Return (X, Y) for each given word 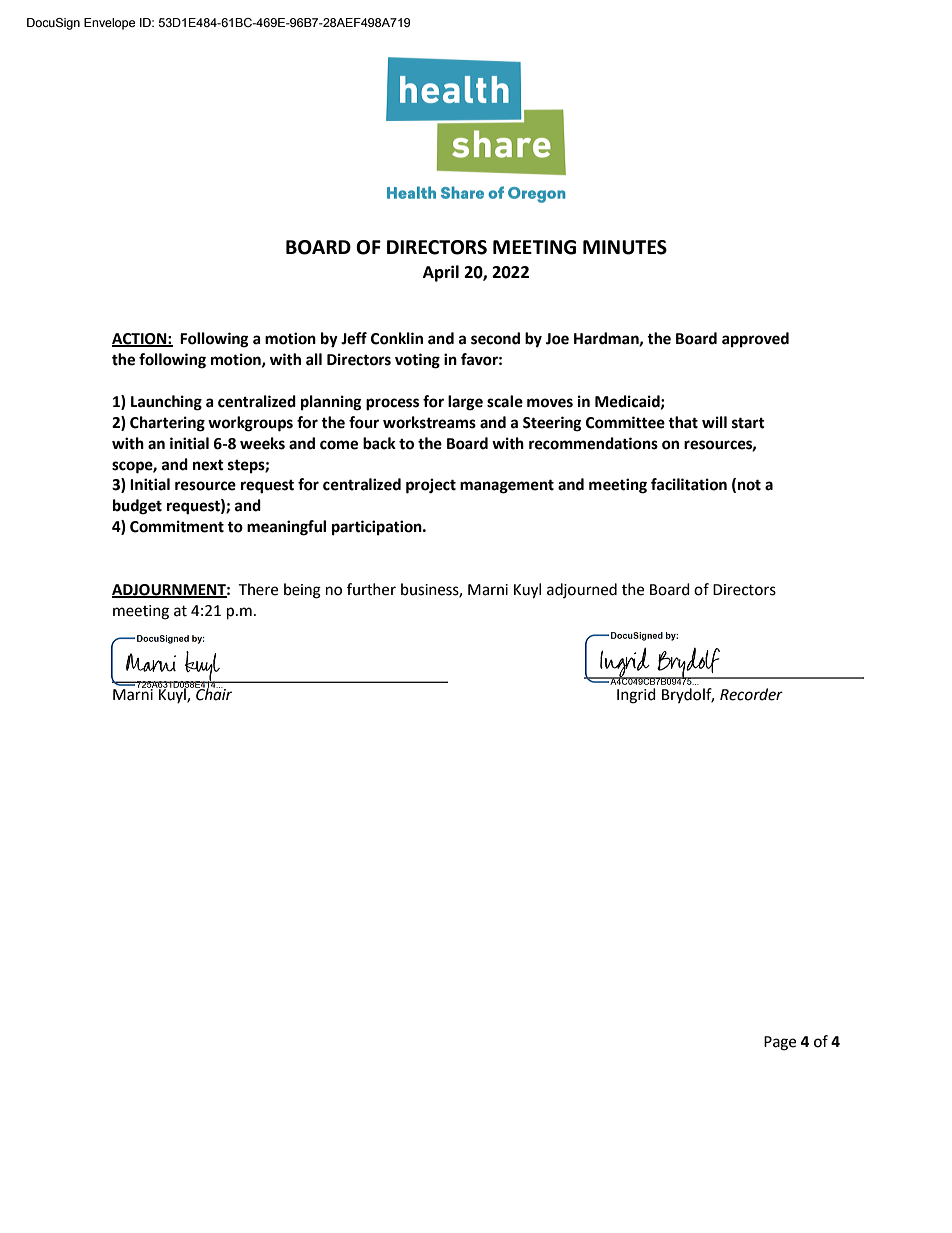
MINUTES (625, 247)
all (314, 359)
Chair (213, 693)
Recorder (751, 694)
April (441, 273)
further (371, 589)
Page (780, 1043)
